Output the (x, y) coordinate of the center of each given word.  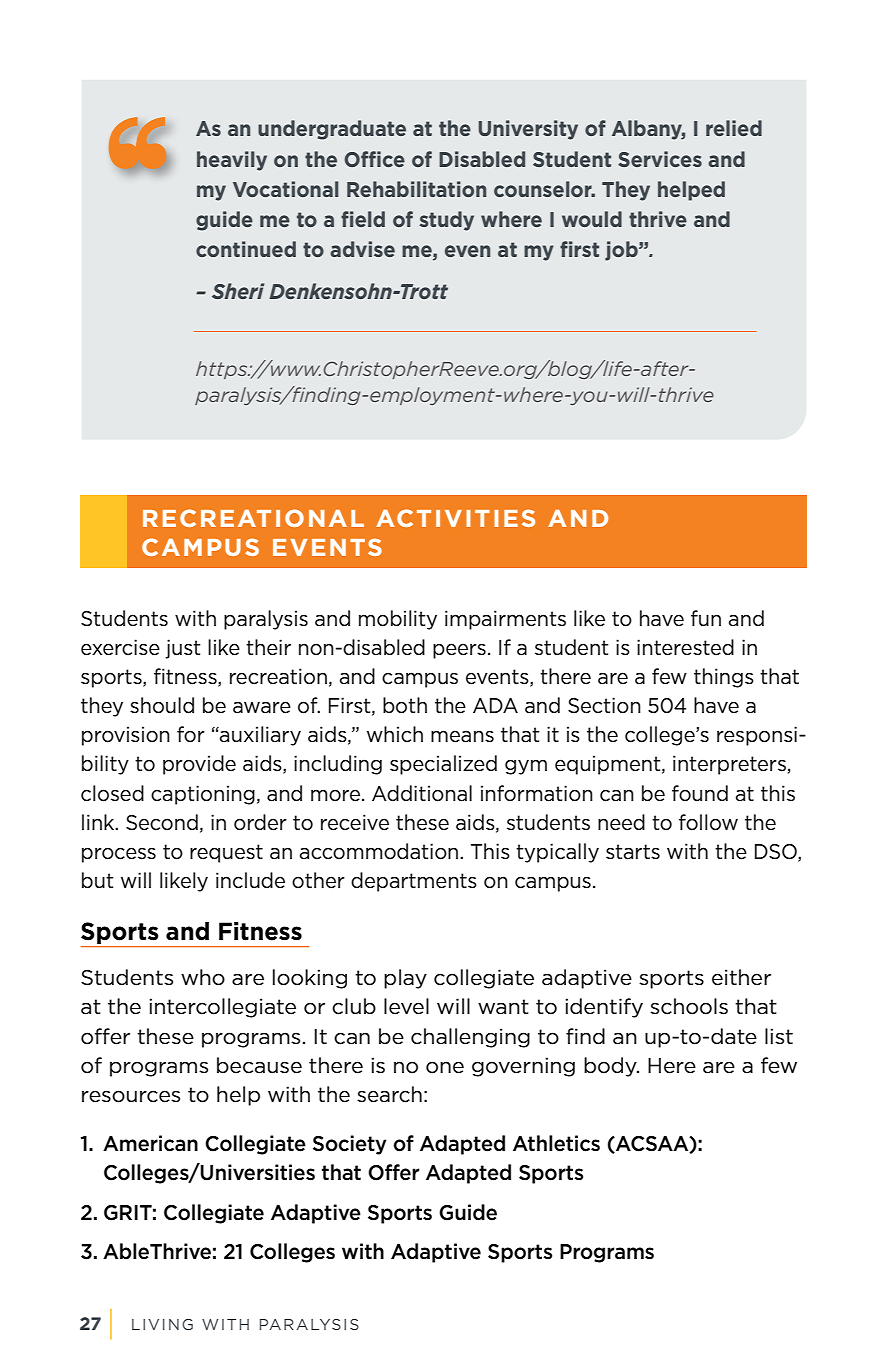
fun (706, 618)
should (162, 705)
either (741, 977)
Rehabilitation (416, 189)
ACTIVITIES (455, 518)
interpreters (729, 765)
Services (660, 159)
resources (131, 1096)
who (203, 977)
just (183, 649)
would (592, 219)
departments (414, 882)
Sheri (238, 291)
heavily (232, 161)
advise (362, 249)
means (462, 736)
